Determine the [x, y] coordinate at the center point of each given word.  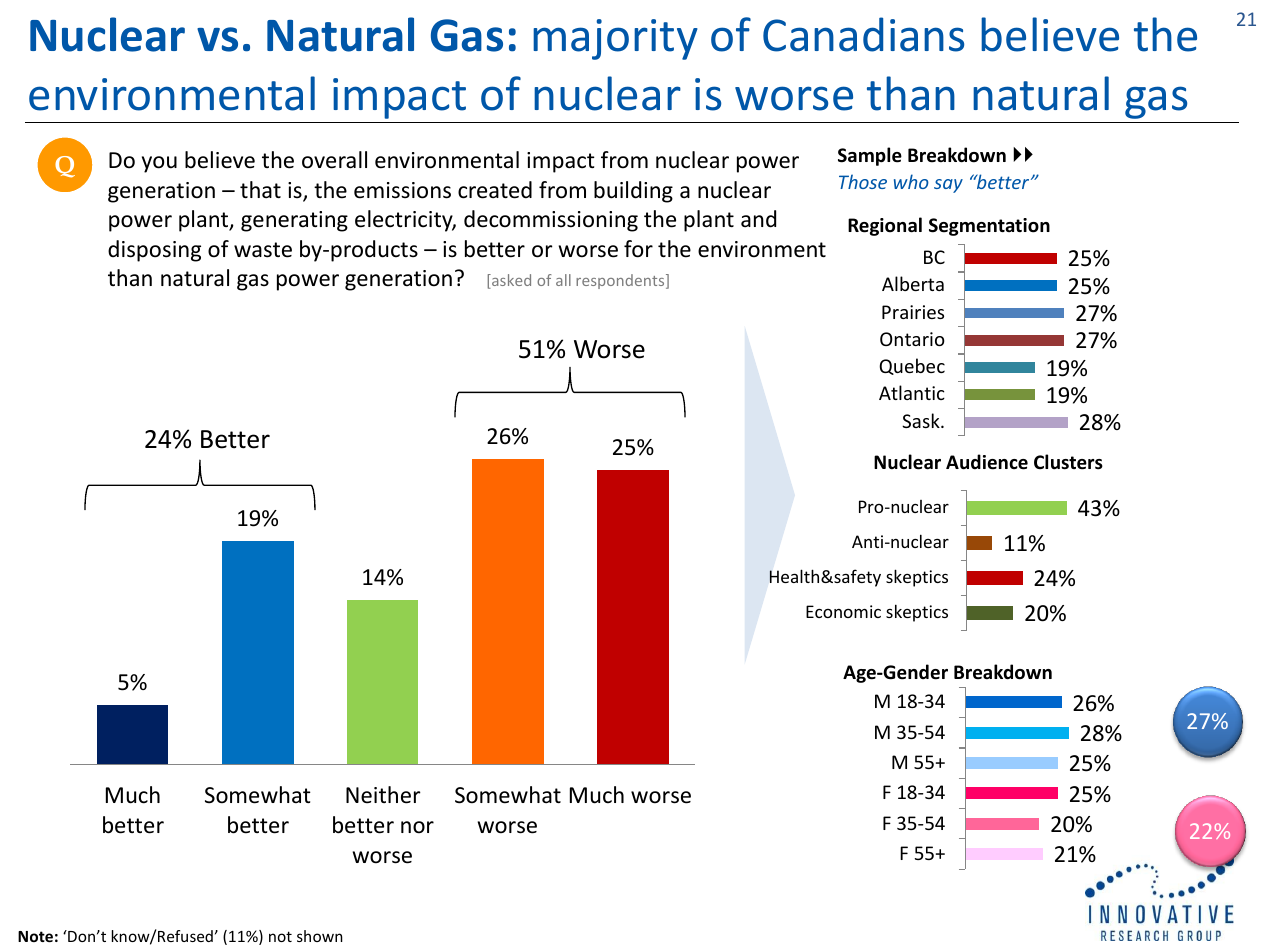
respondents [621, 281]
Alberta [913, 283]
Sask [922, 420]
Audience [987, 462]
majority [615, 39]
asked [510, 281]
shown [320, 936]
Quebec [912, 366]
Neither [383, 795]
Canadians [863, 34]
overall [334, 160]
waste [263, 250]
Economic [843, 611]
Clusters [1068, 462]
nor [417, 827]
